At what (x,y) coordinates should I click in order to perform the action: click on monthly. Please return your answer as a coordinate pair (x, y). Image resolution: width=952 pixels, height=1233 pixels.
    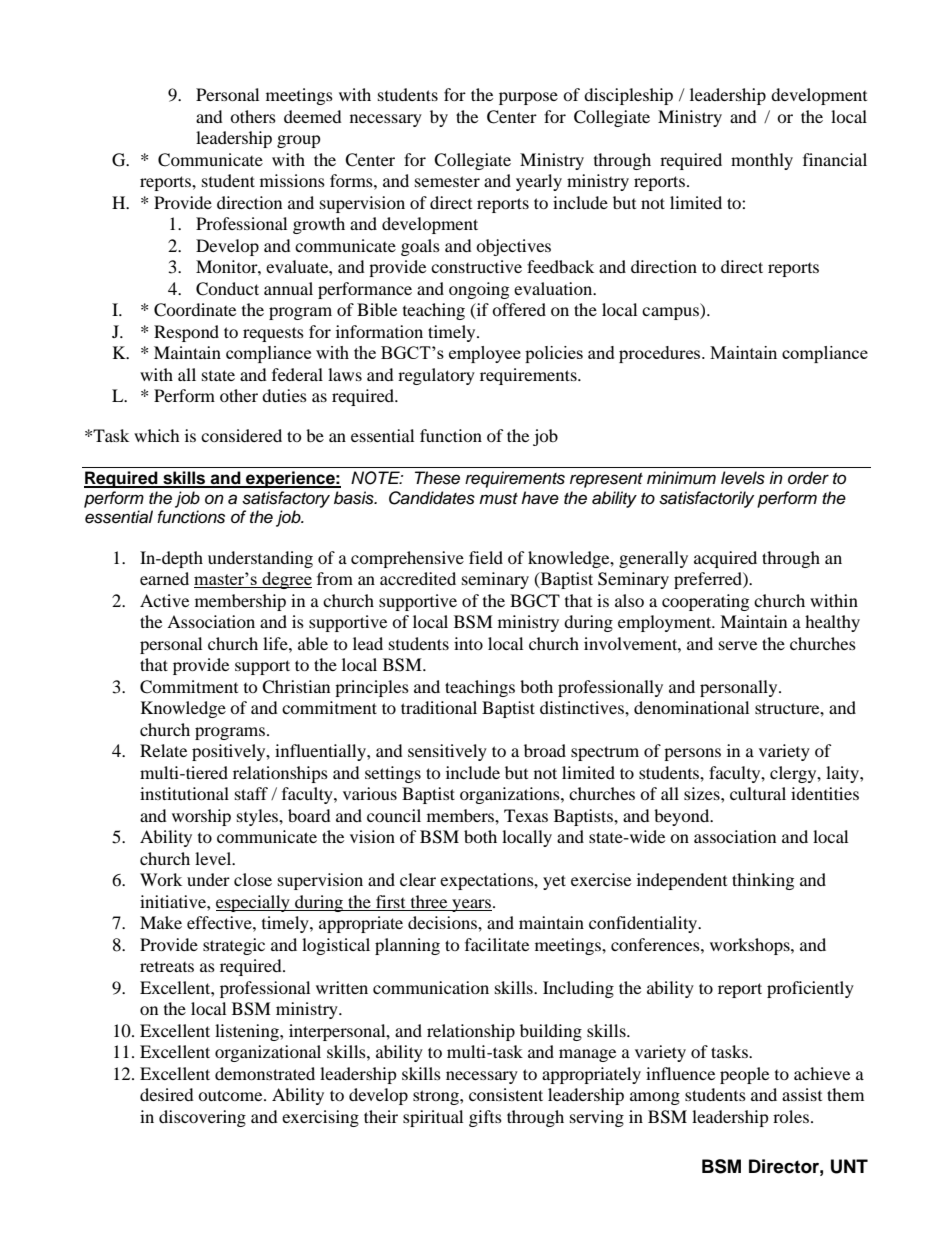
    Looking at the image, I should click on (762, 161).
